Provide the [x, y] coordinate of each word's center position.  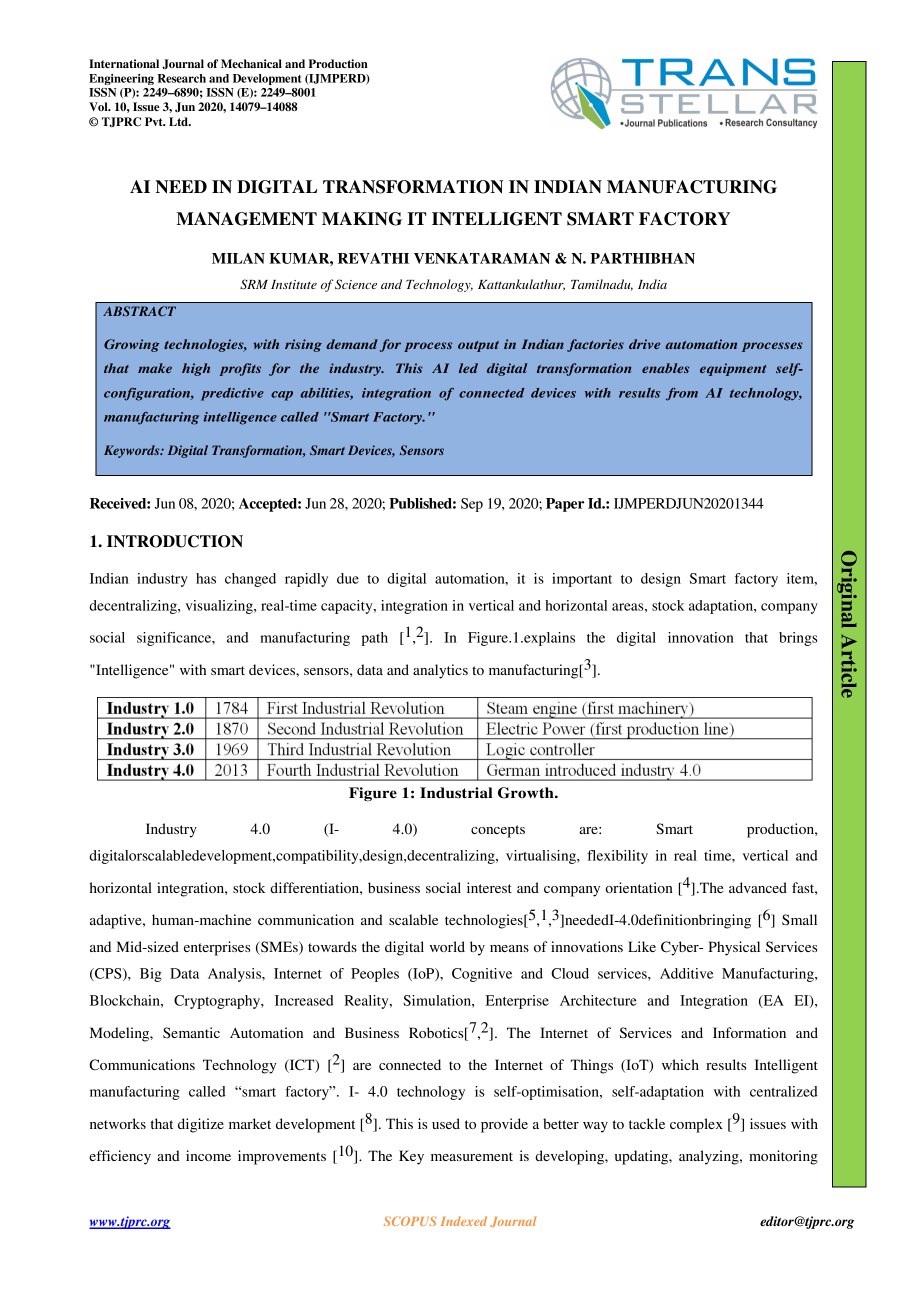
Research [182, 78]
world [447, 946]
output [478, 346]
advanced [758, 887]
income [208, 1155]
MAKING [362, 219]
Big [151, 975]
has [206, 578]
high [196, 369]
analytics [440, 671]
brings [798, 639]
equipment [733, 369]
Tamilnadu [602, 285]
